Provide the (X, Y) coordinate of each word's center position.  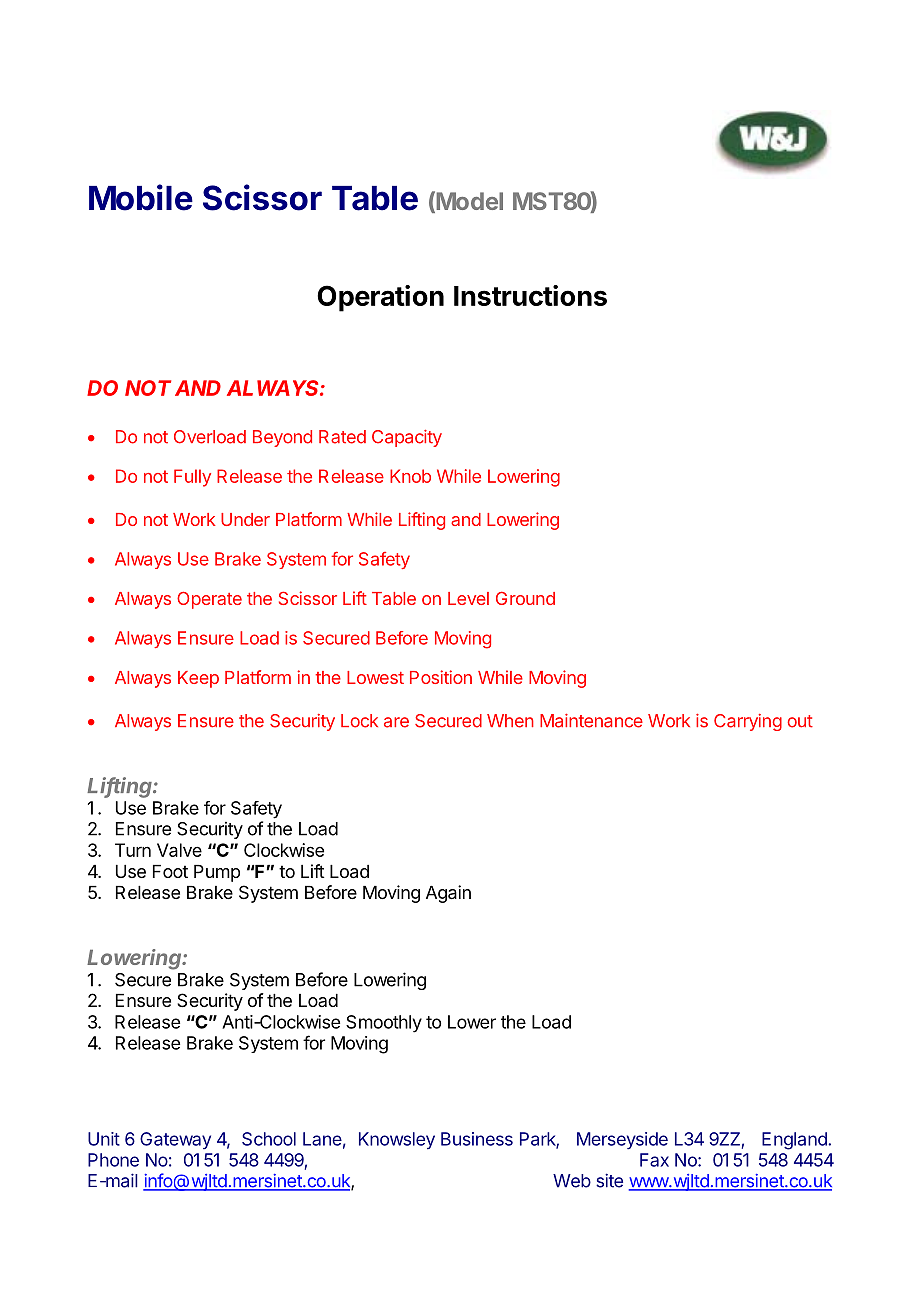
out (800, 721)
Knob (410, 476)
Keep (198, 679)
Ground (525, 598)
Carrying (748, 722)
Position (441, 677)
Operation (380, 298)
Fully (192, 478)
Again (448, 894)
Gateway (175, 1140)
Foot (170, 871)
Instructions (530, 295)
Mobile (141, 197)
